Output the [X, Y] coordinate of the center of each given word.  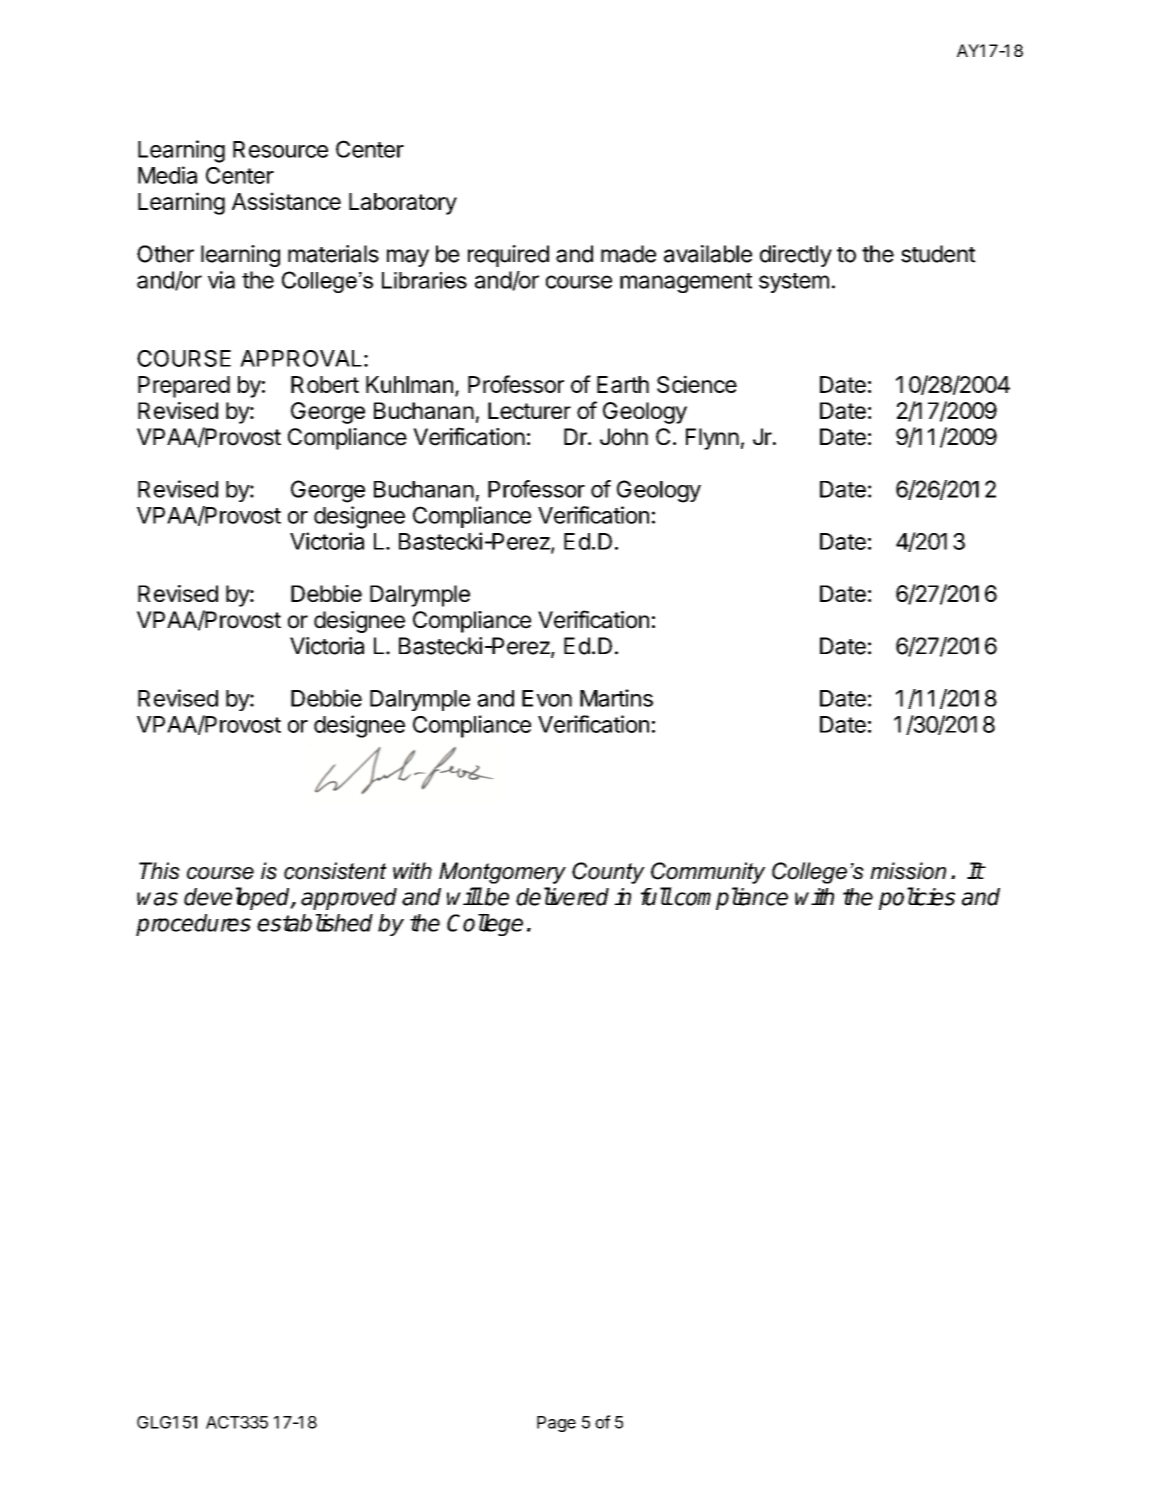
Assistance [286, 201]
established [315, 923]
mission [908, 871]
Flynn [712, 439]
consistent [335, 871]
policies [917, 898]
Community [708, 873]
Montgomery [502, 873]
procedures [193, 925]
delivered [562, 896]
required [508, 256]
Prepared [184, 387]
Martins [616, 698]
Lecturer [529, 410]
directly [796, 256]
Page [556, 1424]
